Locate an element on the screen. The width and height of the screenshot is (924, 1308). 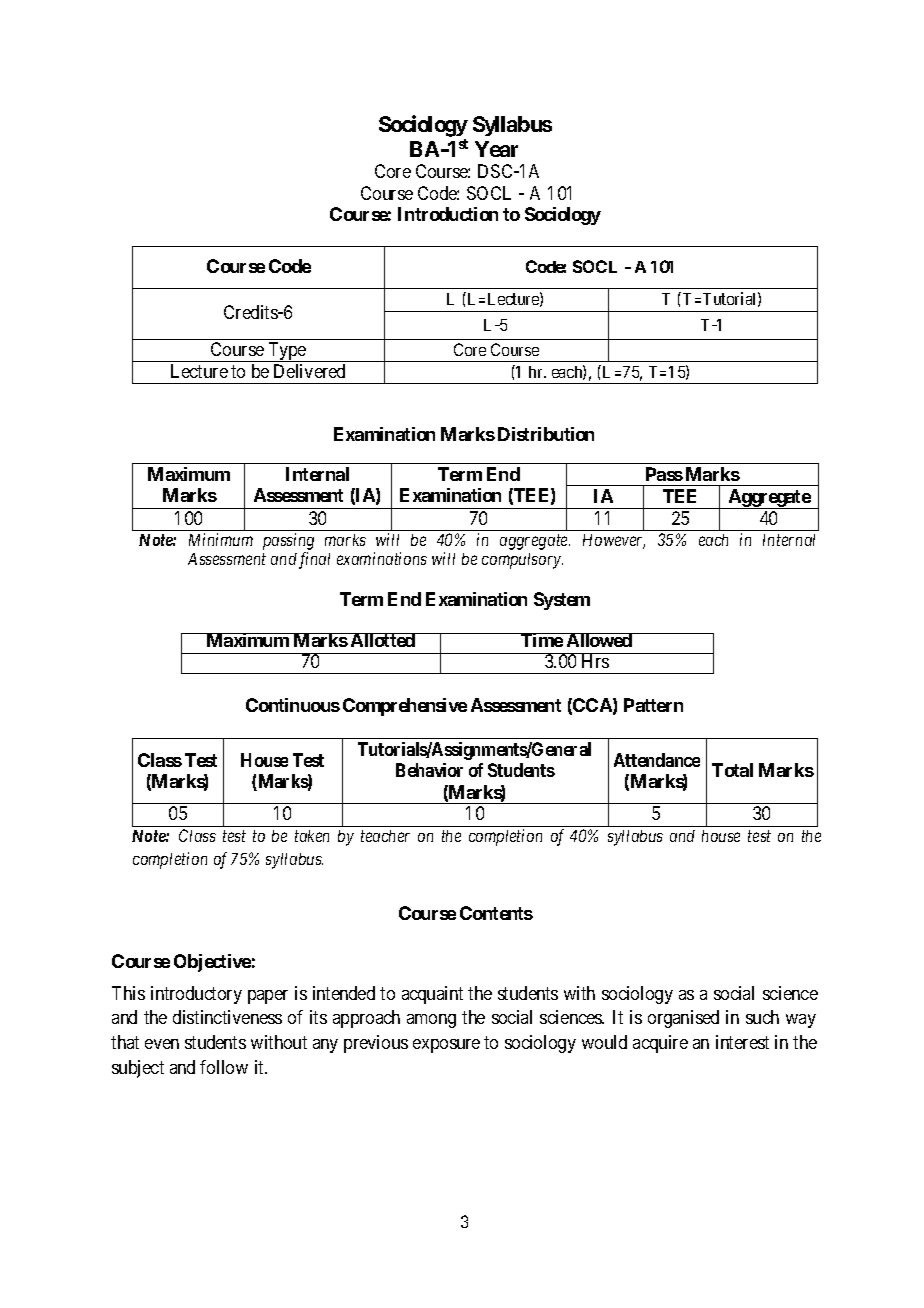
follow is located at coordinates (224, 1067).
